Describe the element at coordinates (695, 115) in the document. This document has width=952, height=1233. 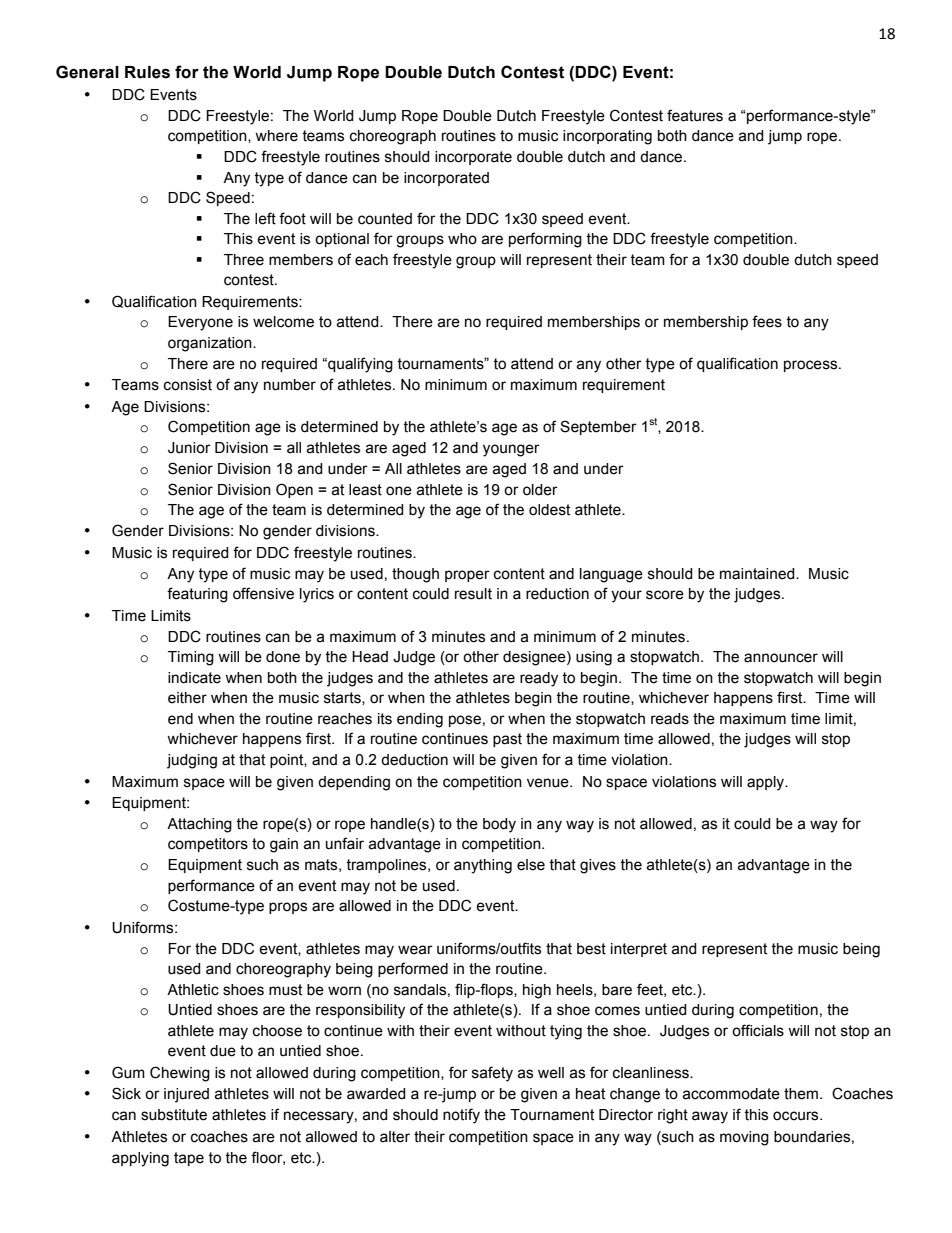
I see `features` at that location.
